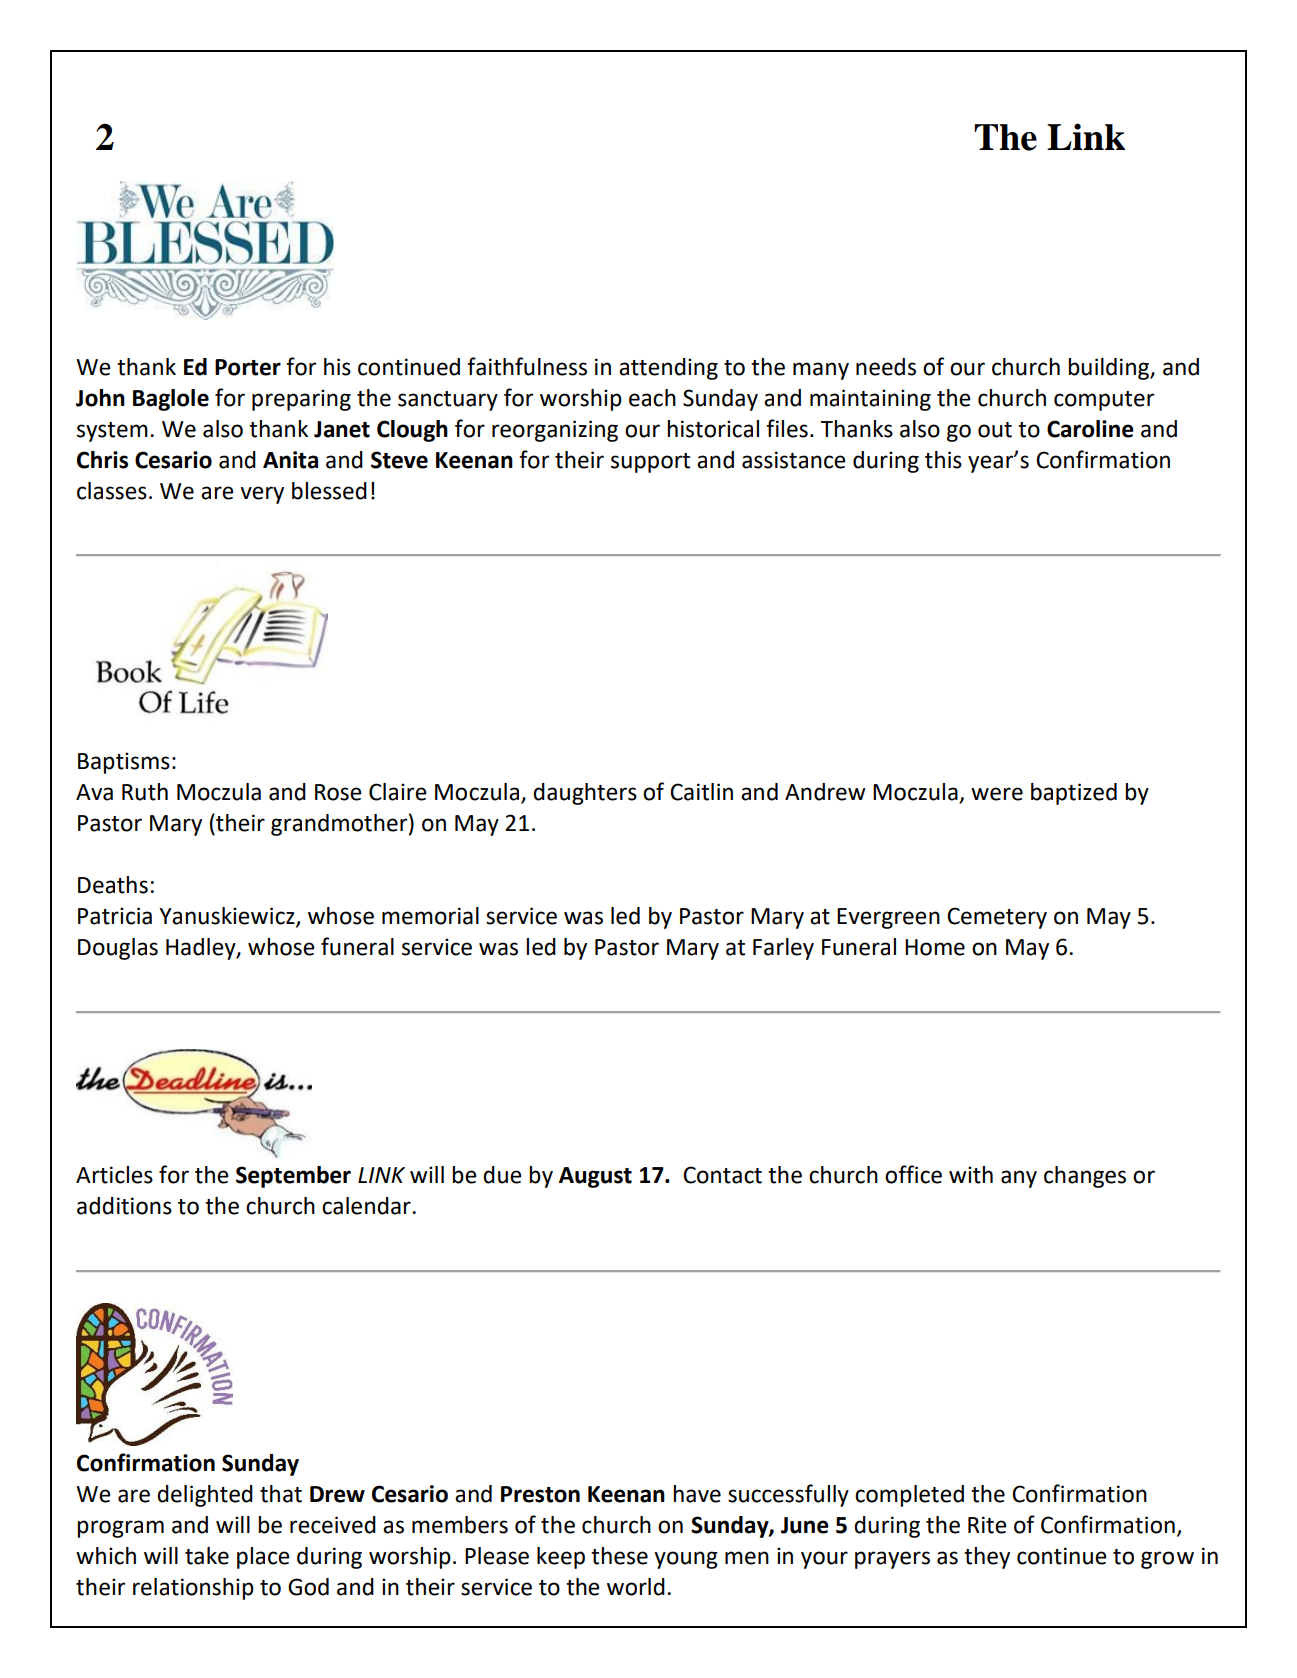  I want to click on each, so click(652, 398).
